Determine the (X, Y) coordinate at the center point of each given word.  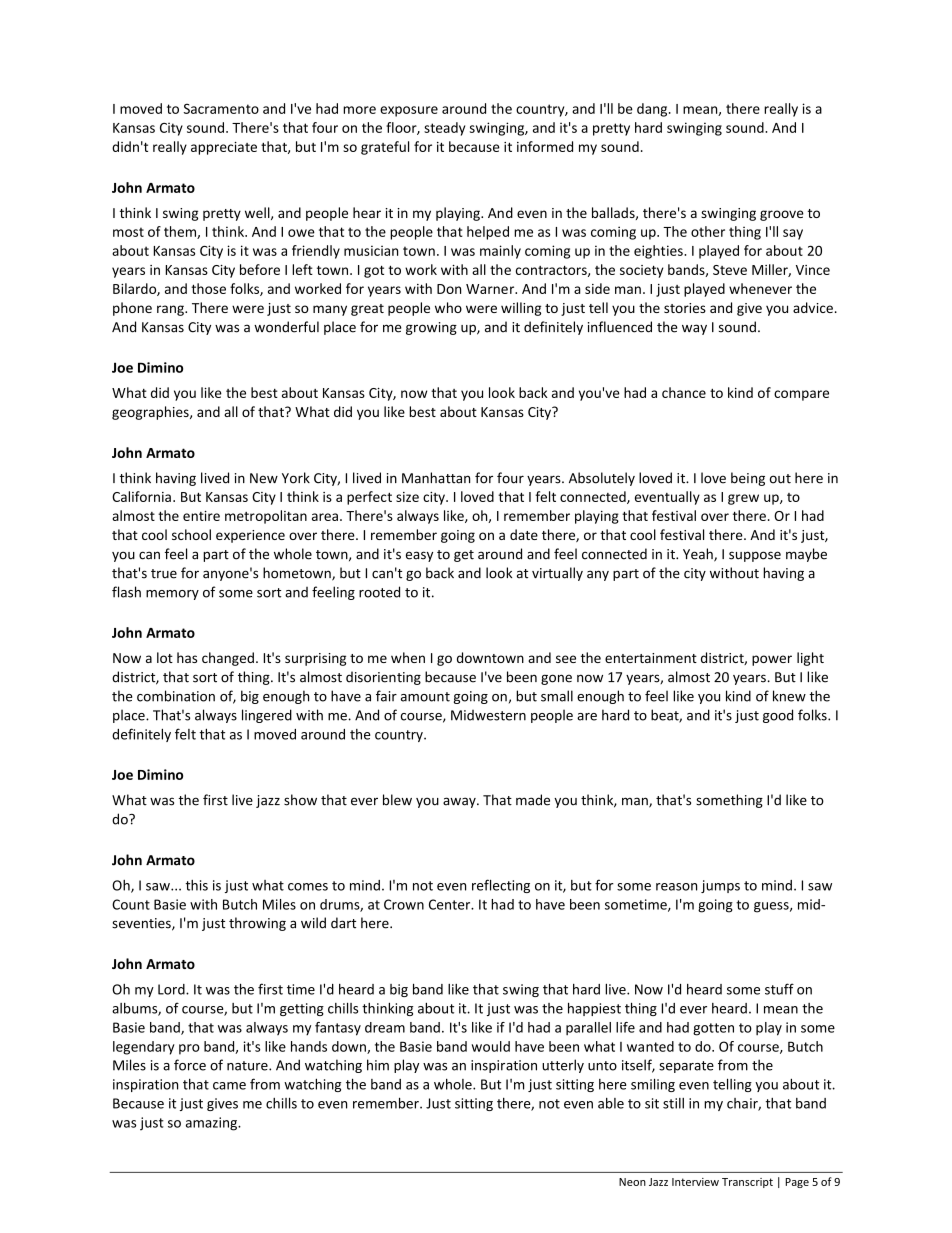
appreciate (224, 148)
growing (431, 328)
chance (684, 392)
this (197, 885)
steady (444, 129)
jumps (720, 886)
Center (451, 904)
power (772, 660)
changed (228, 659)
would (491, 1046)
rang (171, 310)
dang (653, 110)
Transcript (747, 1183)
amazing (213, 1124)
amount (425, 697)
